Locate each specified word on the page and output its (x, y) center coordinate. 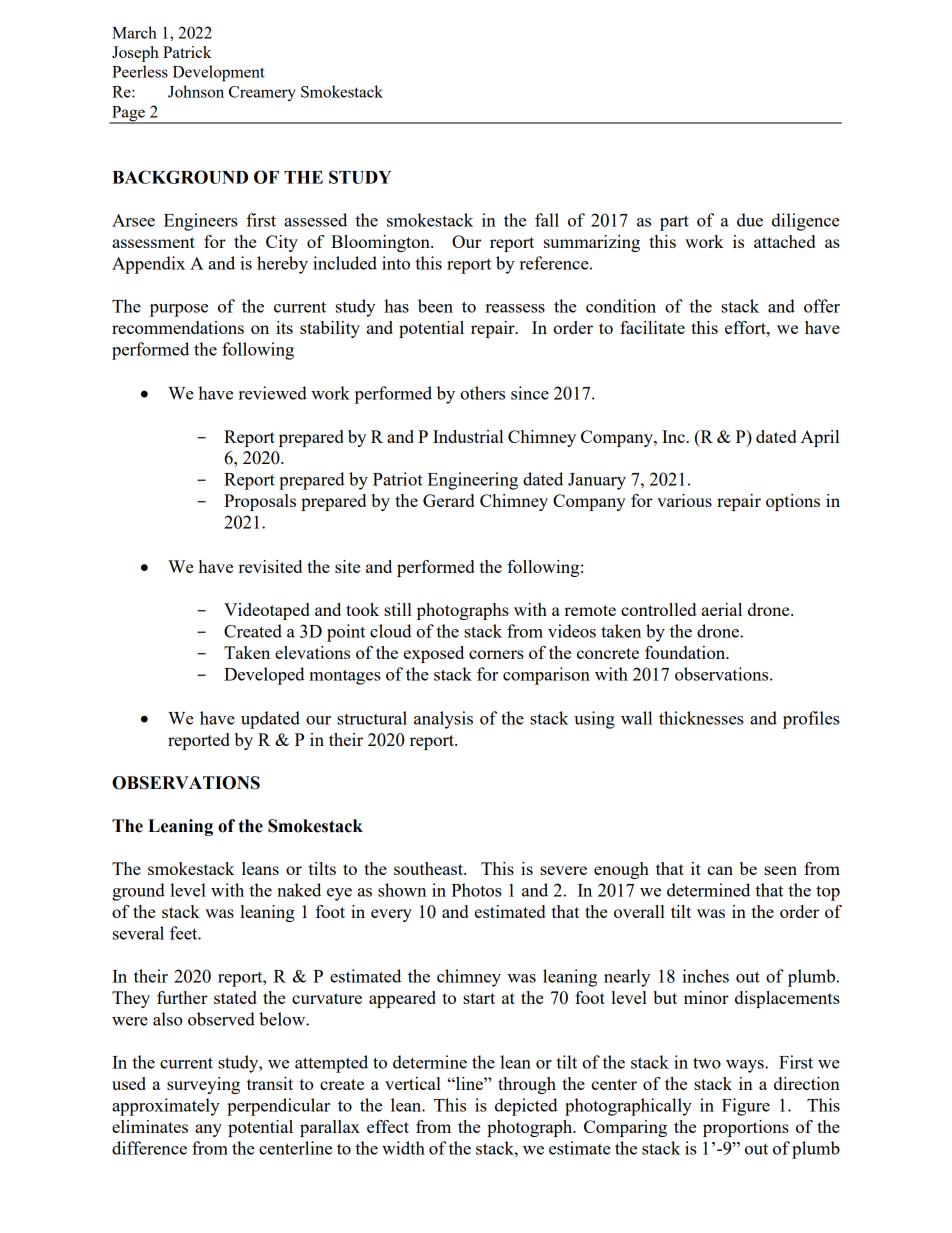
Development (219, 73)
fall (547, 220)
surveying (203, 1085)
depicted (526, 1107)
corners (496, 654)
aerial (722, 609)
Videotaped (267, 611)
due (750, 220)
